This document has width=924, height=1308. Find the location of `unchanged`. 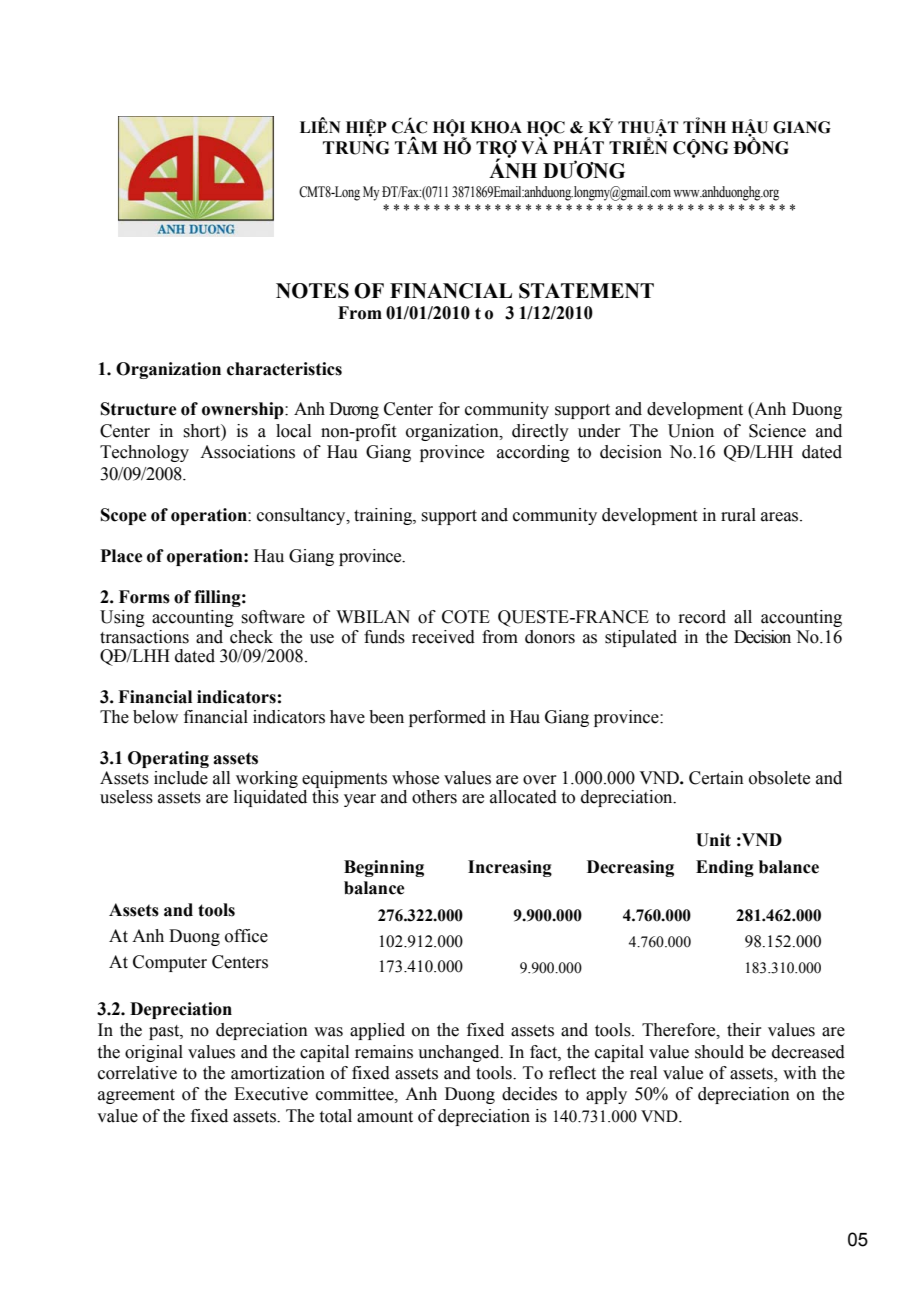

unchanged is located at coordinates (460, 1053).
